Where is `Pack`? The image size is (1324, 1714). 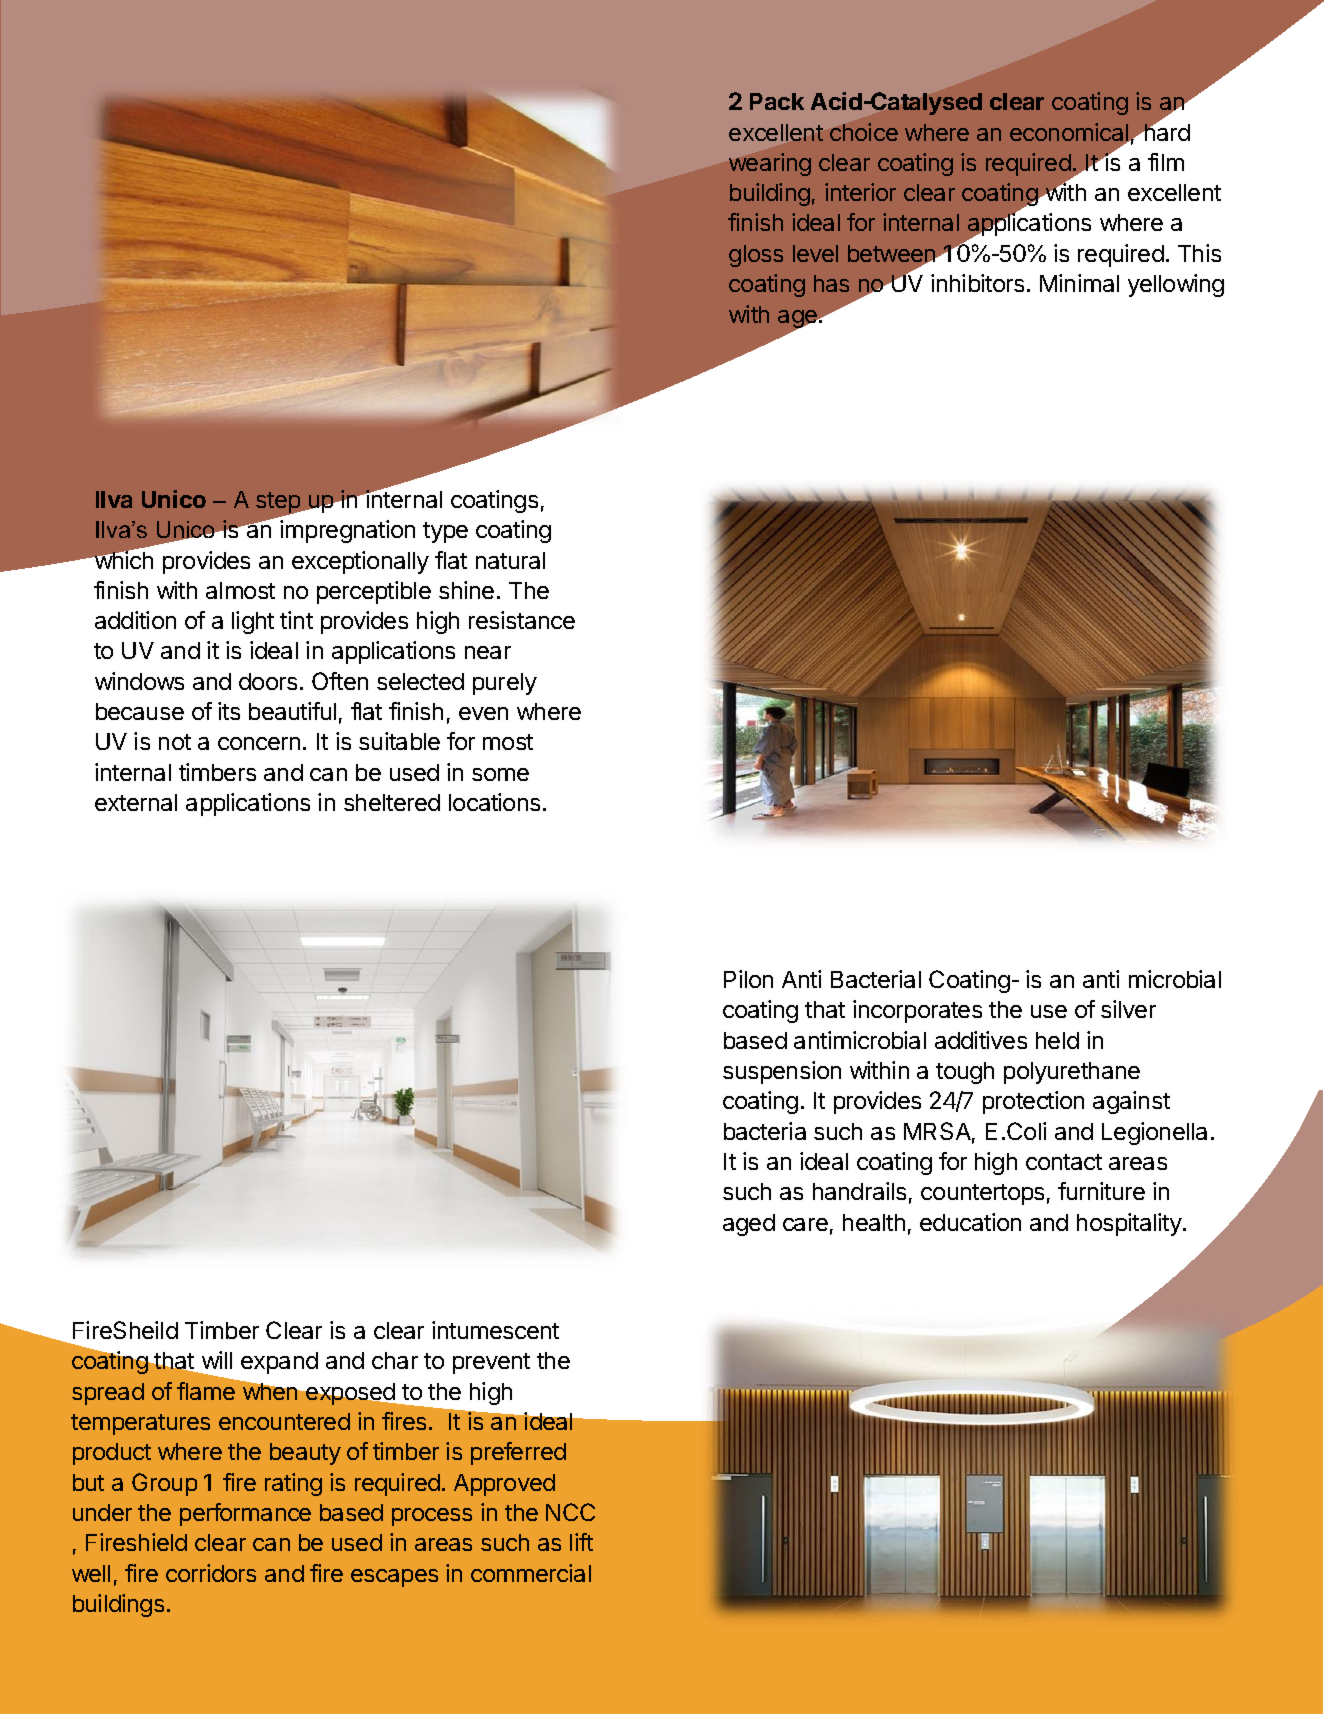
Pack is located at coordinates (777, 101).
